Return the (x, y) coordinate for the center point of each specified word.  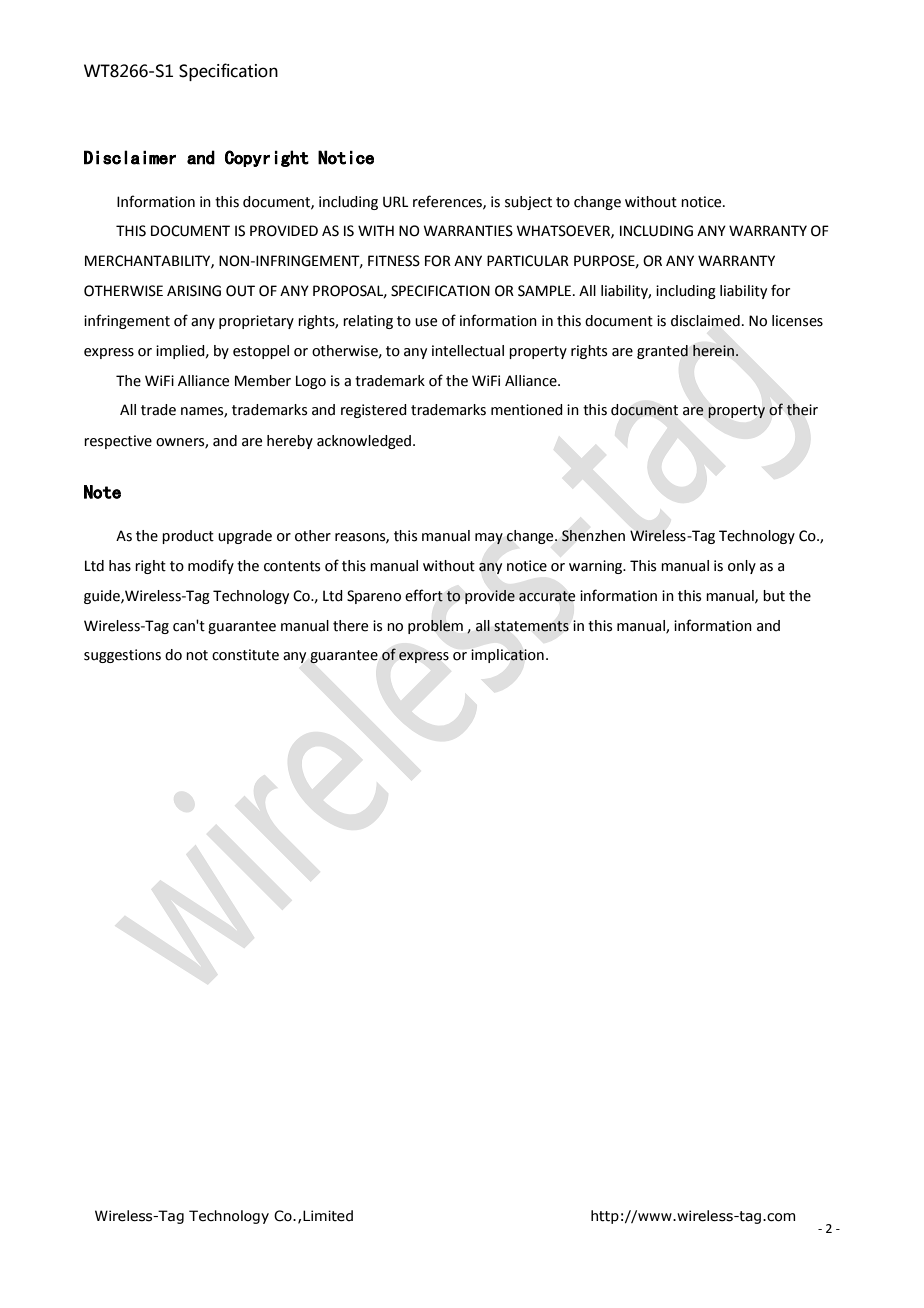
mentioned (527, 410)
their (802, 410)
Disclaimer (130, 157)
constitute (245, 655)
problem (435, 627)
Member (263, 381)
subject (528, 203)
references (448, 202)
